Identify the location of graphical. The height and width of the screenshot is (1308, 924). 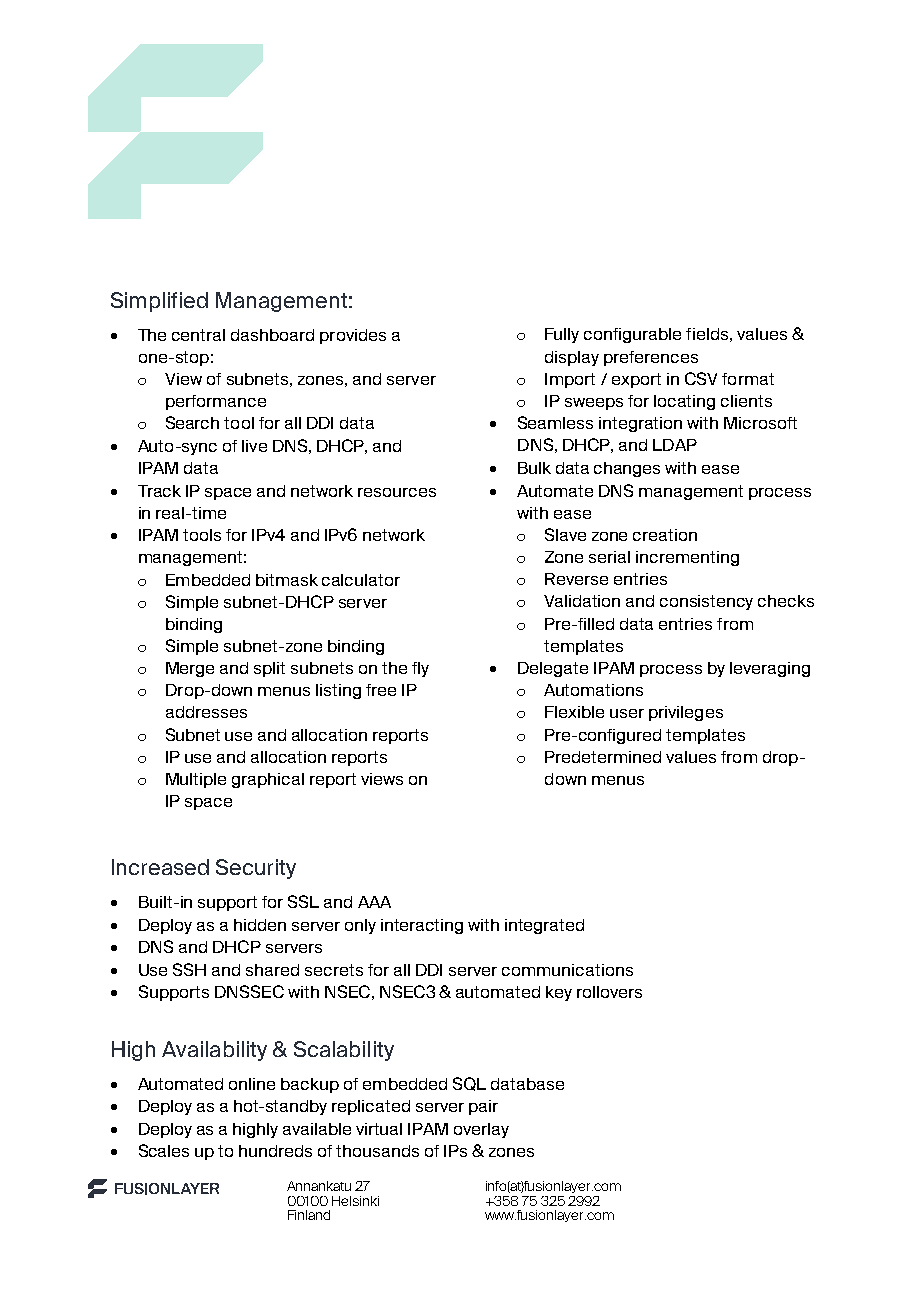
(268, 780).
